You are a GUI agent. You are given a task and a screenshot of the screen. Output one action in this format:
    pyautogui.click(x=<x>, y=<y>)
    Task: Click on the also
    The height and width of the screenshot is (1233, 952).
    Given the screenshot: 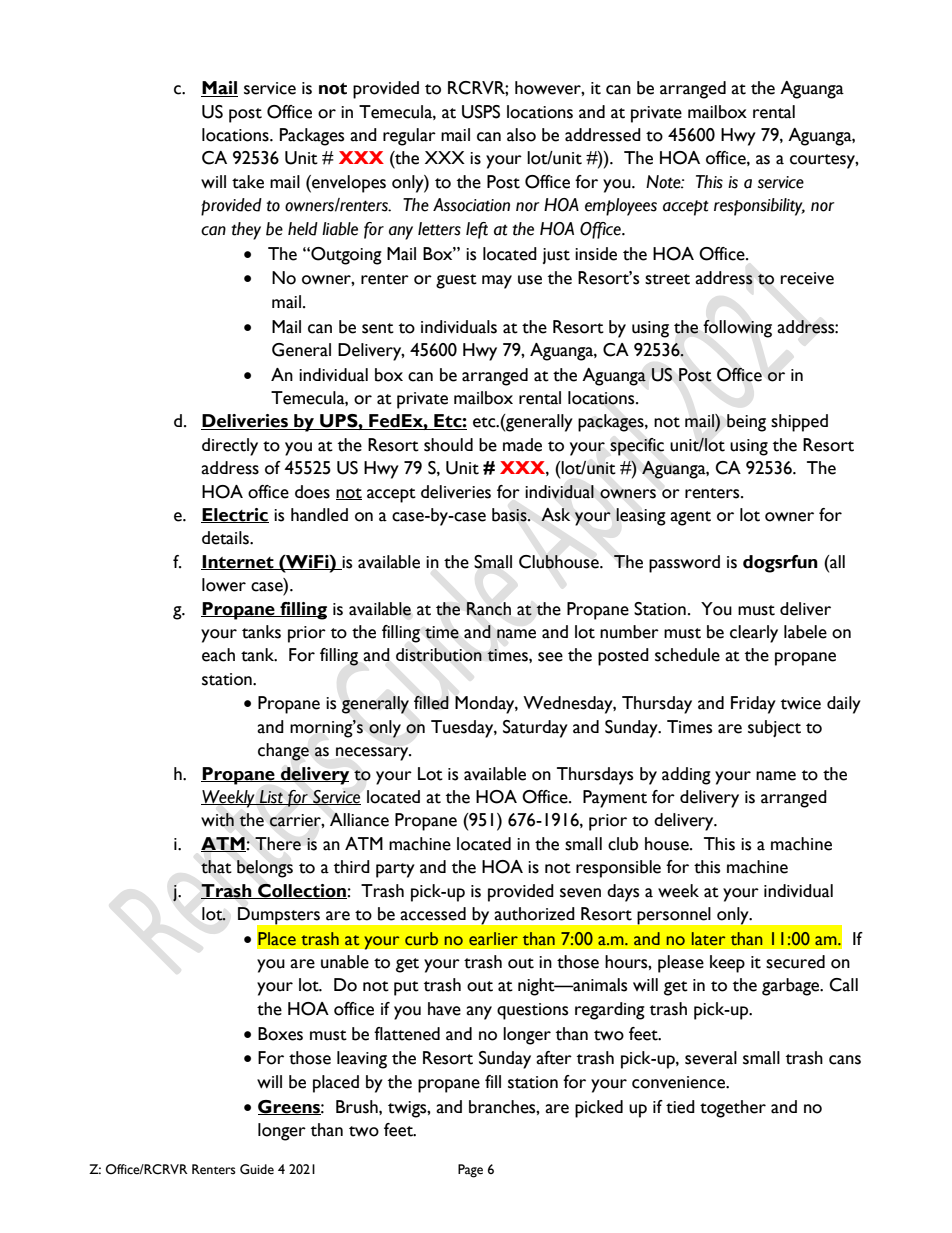 What is the action you would take?
    pyautogui.click(x=521, y=135)
